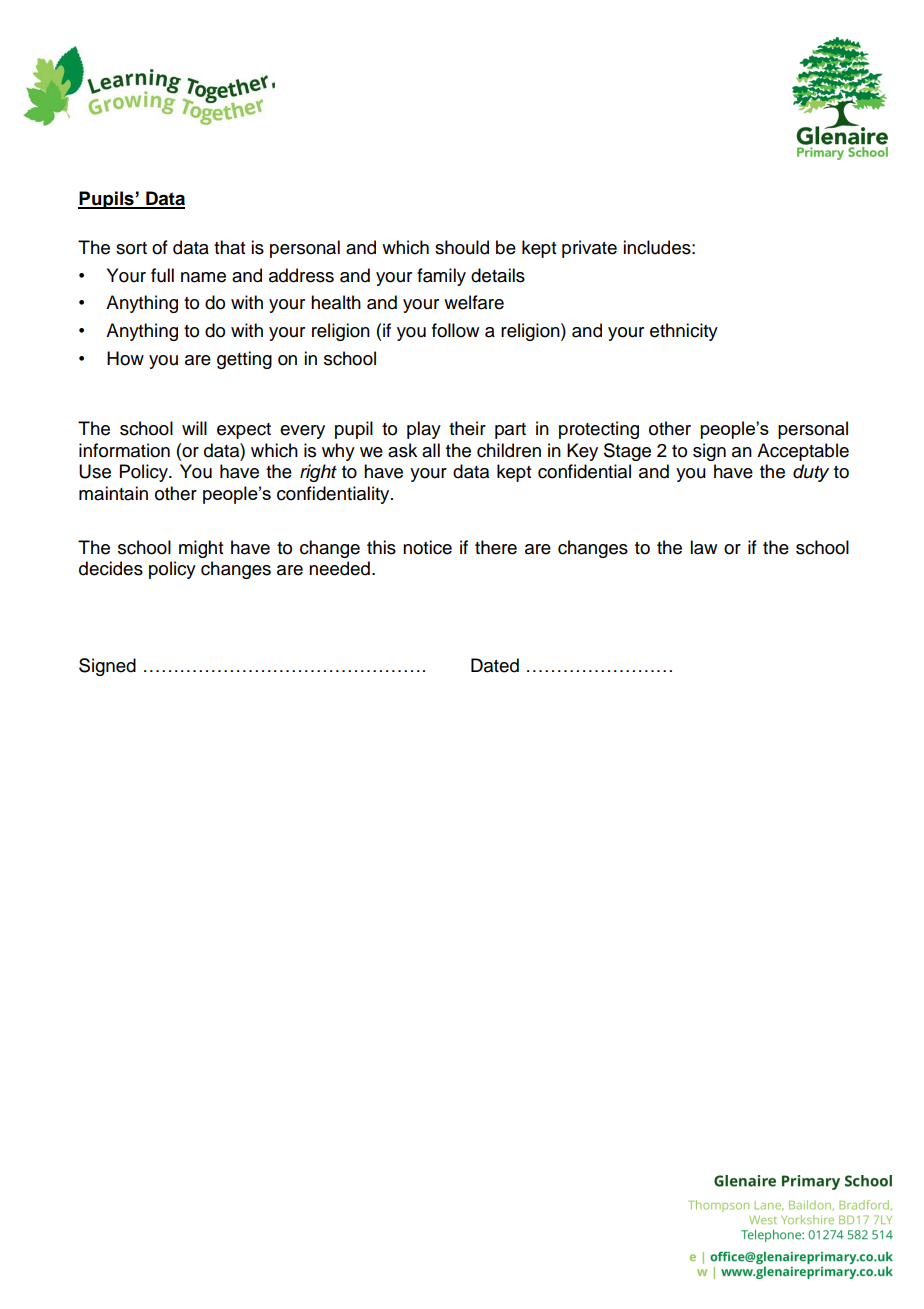 The image size is (924, 1309). What do you see at coordinates (462, 247) in the image?
I see `should` at bounding box center [462, 247].
